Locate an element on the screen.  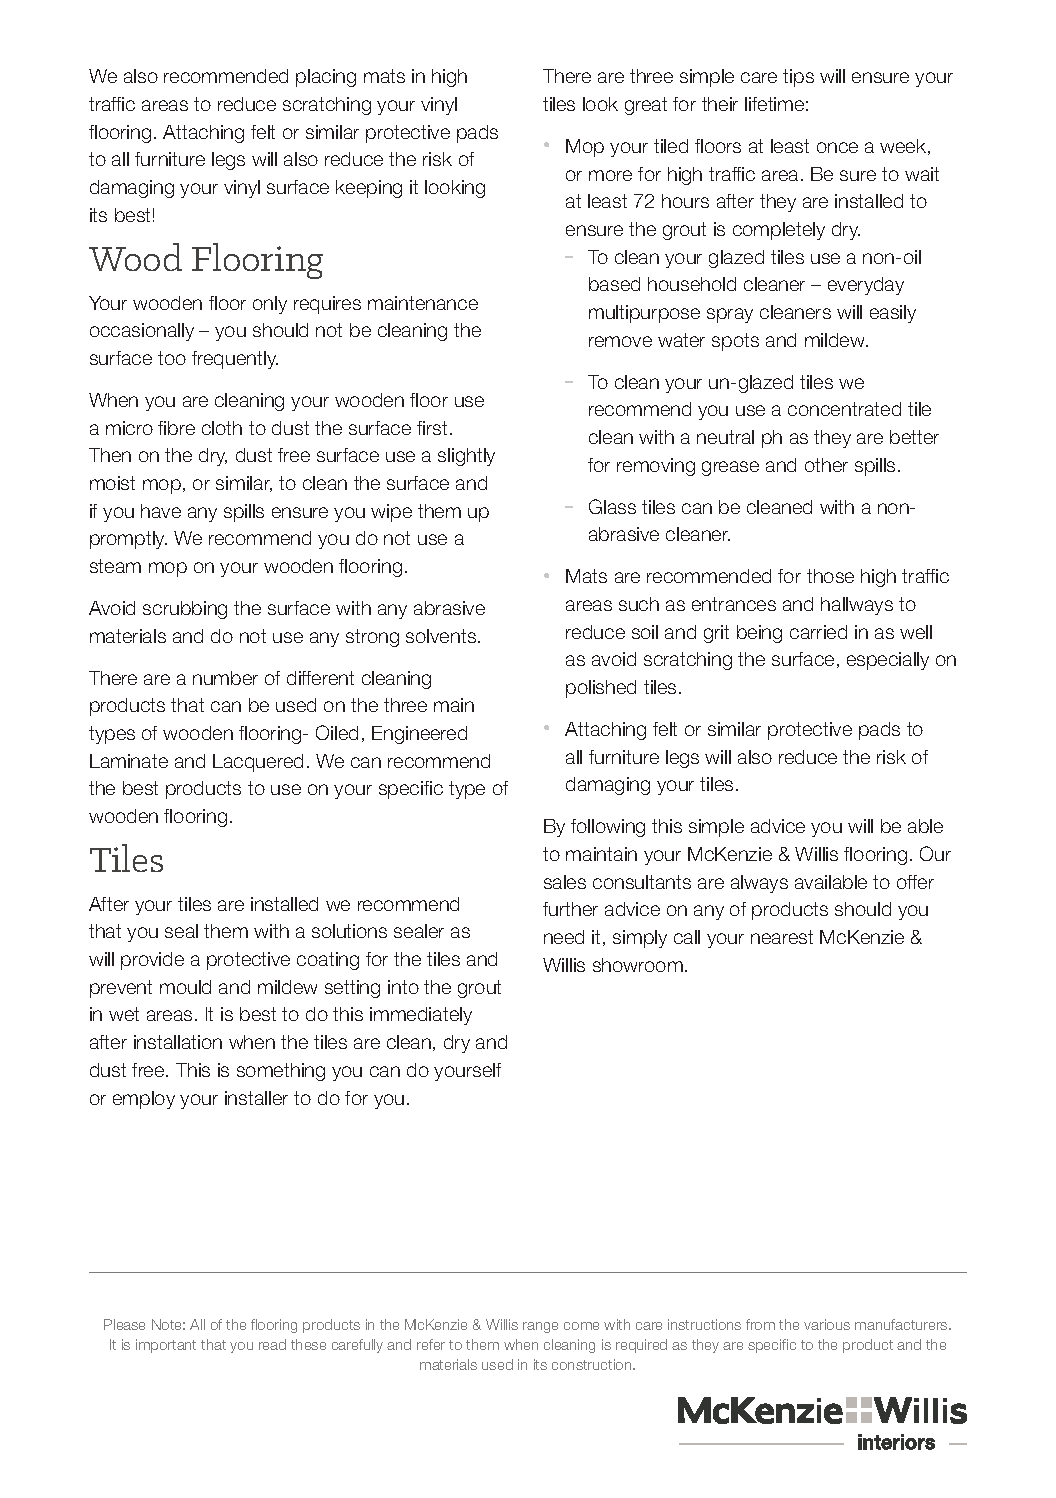
important is located at coordinates (166, 1346).
